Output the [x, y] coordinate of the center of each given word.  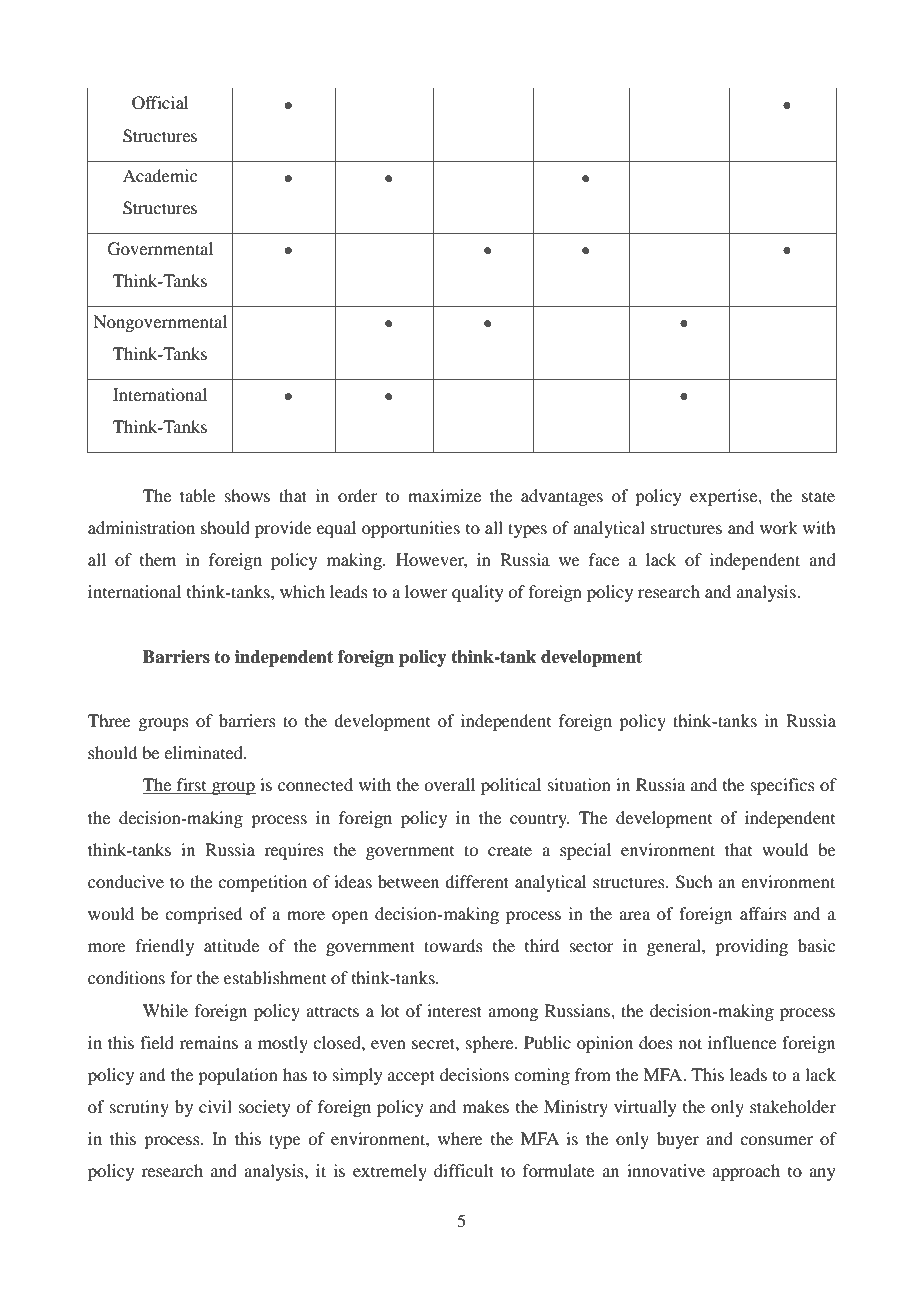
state [818, 496]
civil [215, 1106]
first [192, 786]
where [460, 1138]
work [779, 527]
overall [449, 784]
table [198, 495]
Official [160, 103]
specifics [783, 786]
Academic [160, 175]
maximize [444, 495]
